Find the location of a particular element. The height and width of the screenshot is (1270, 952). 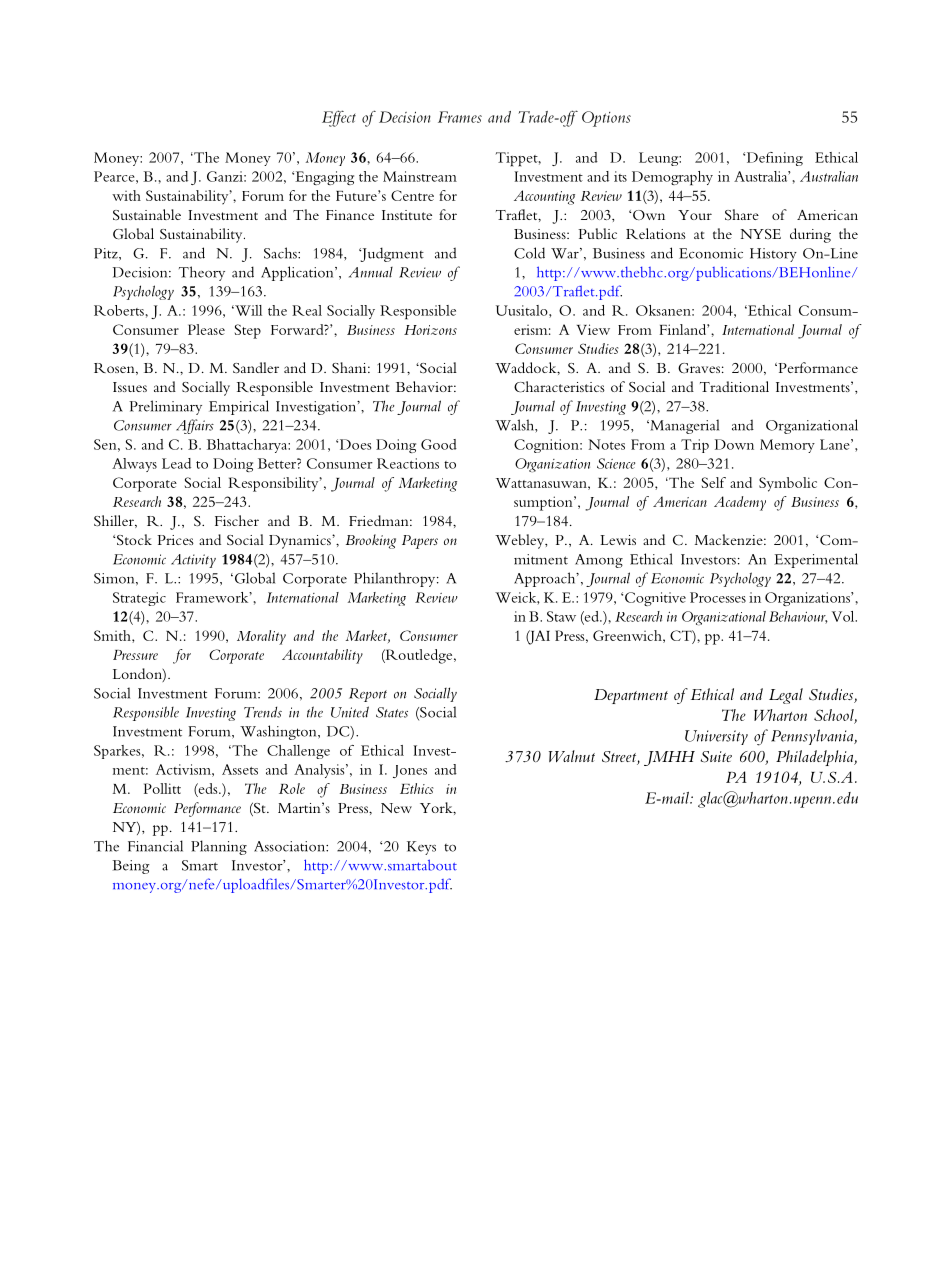

Graves is located at coordinates (699, 368).
